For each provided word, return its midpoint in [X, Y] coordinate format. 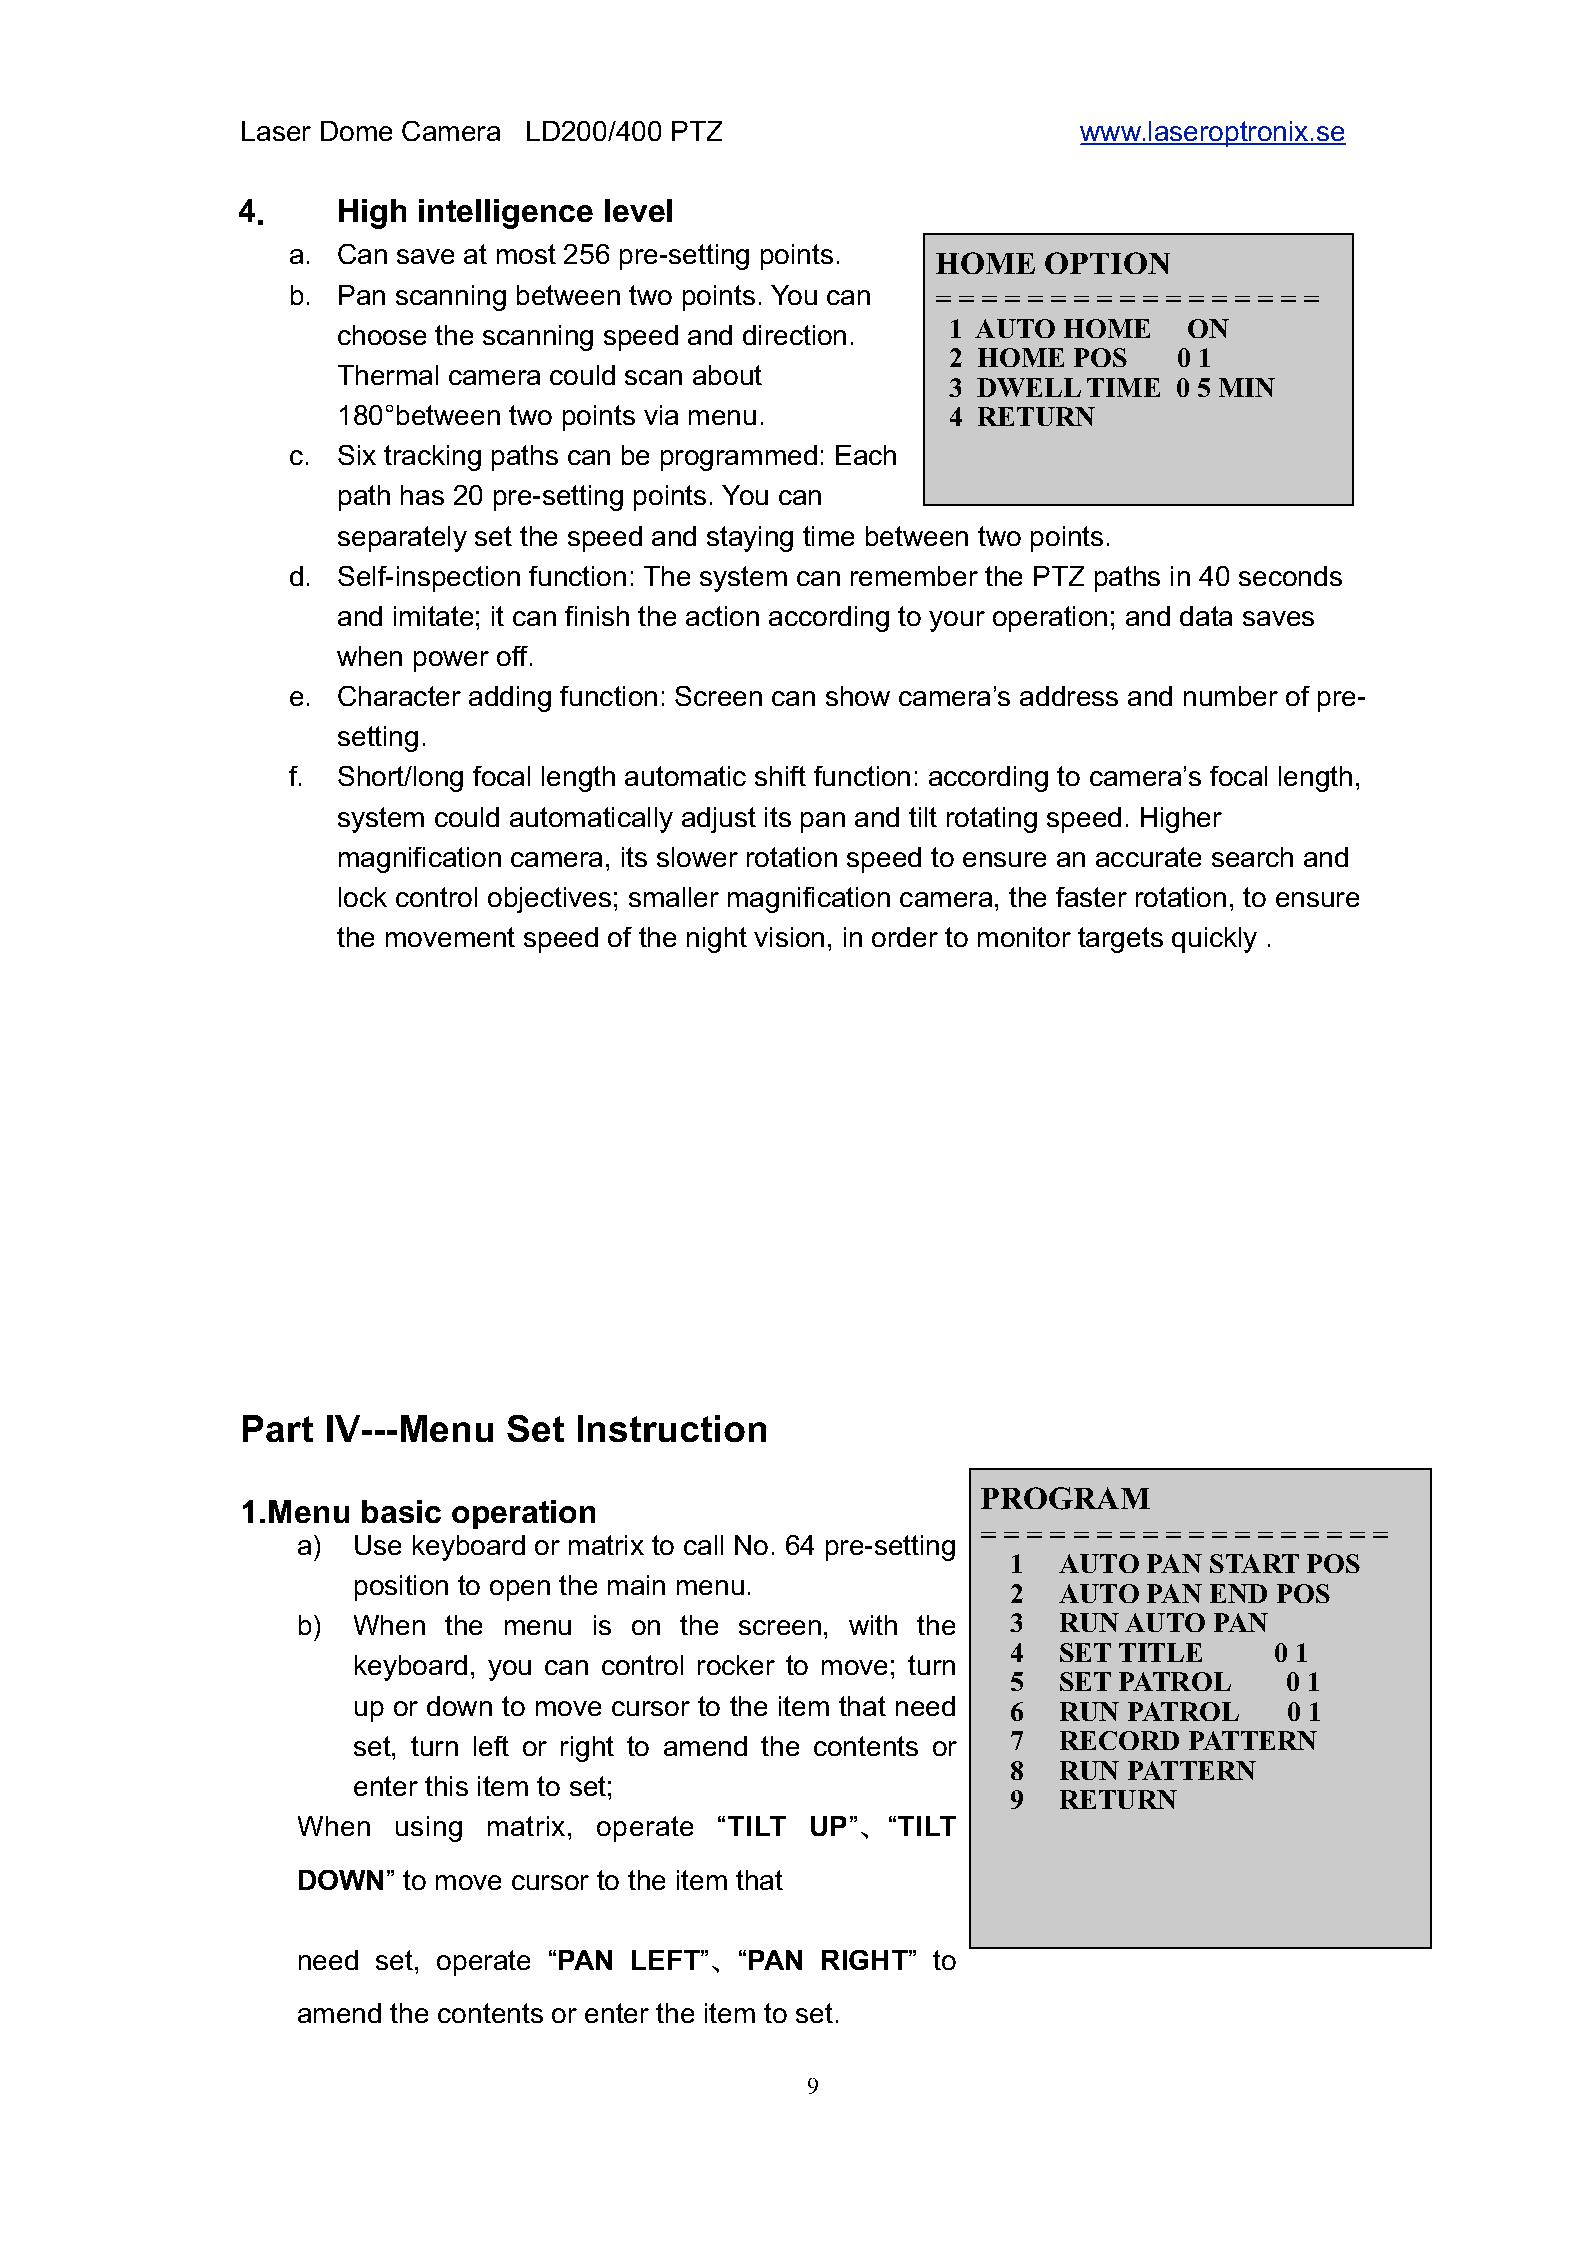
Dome [356, 131]
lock [363, 897]
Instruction [672, 1428]
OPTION [1107, 263]
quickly [1214, 940]
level [638, 210]
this [446, 1786]
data [1206, 616]
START [1254, 1563]
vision [789, 937]
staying [750, 539]
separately [402, 539]
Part [278, 1428]
